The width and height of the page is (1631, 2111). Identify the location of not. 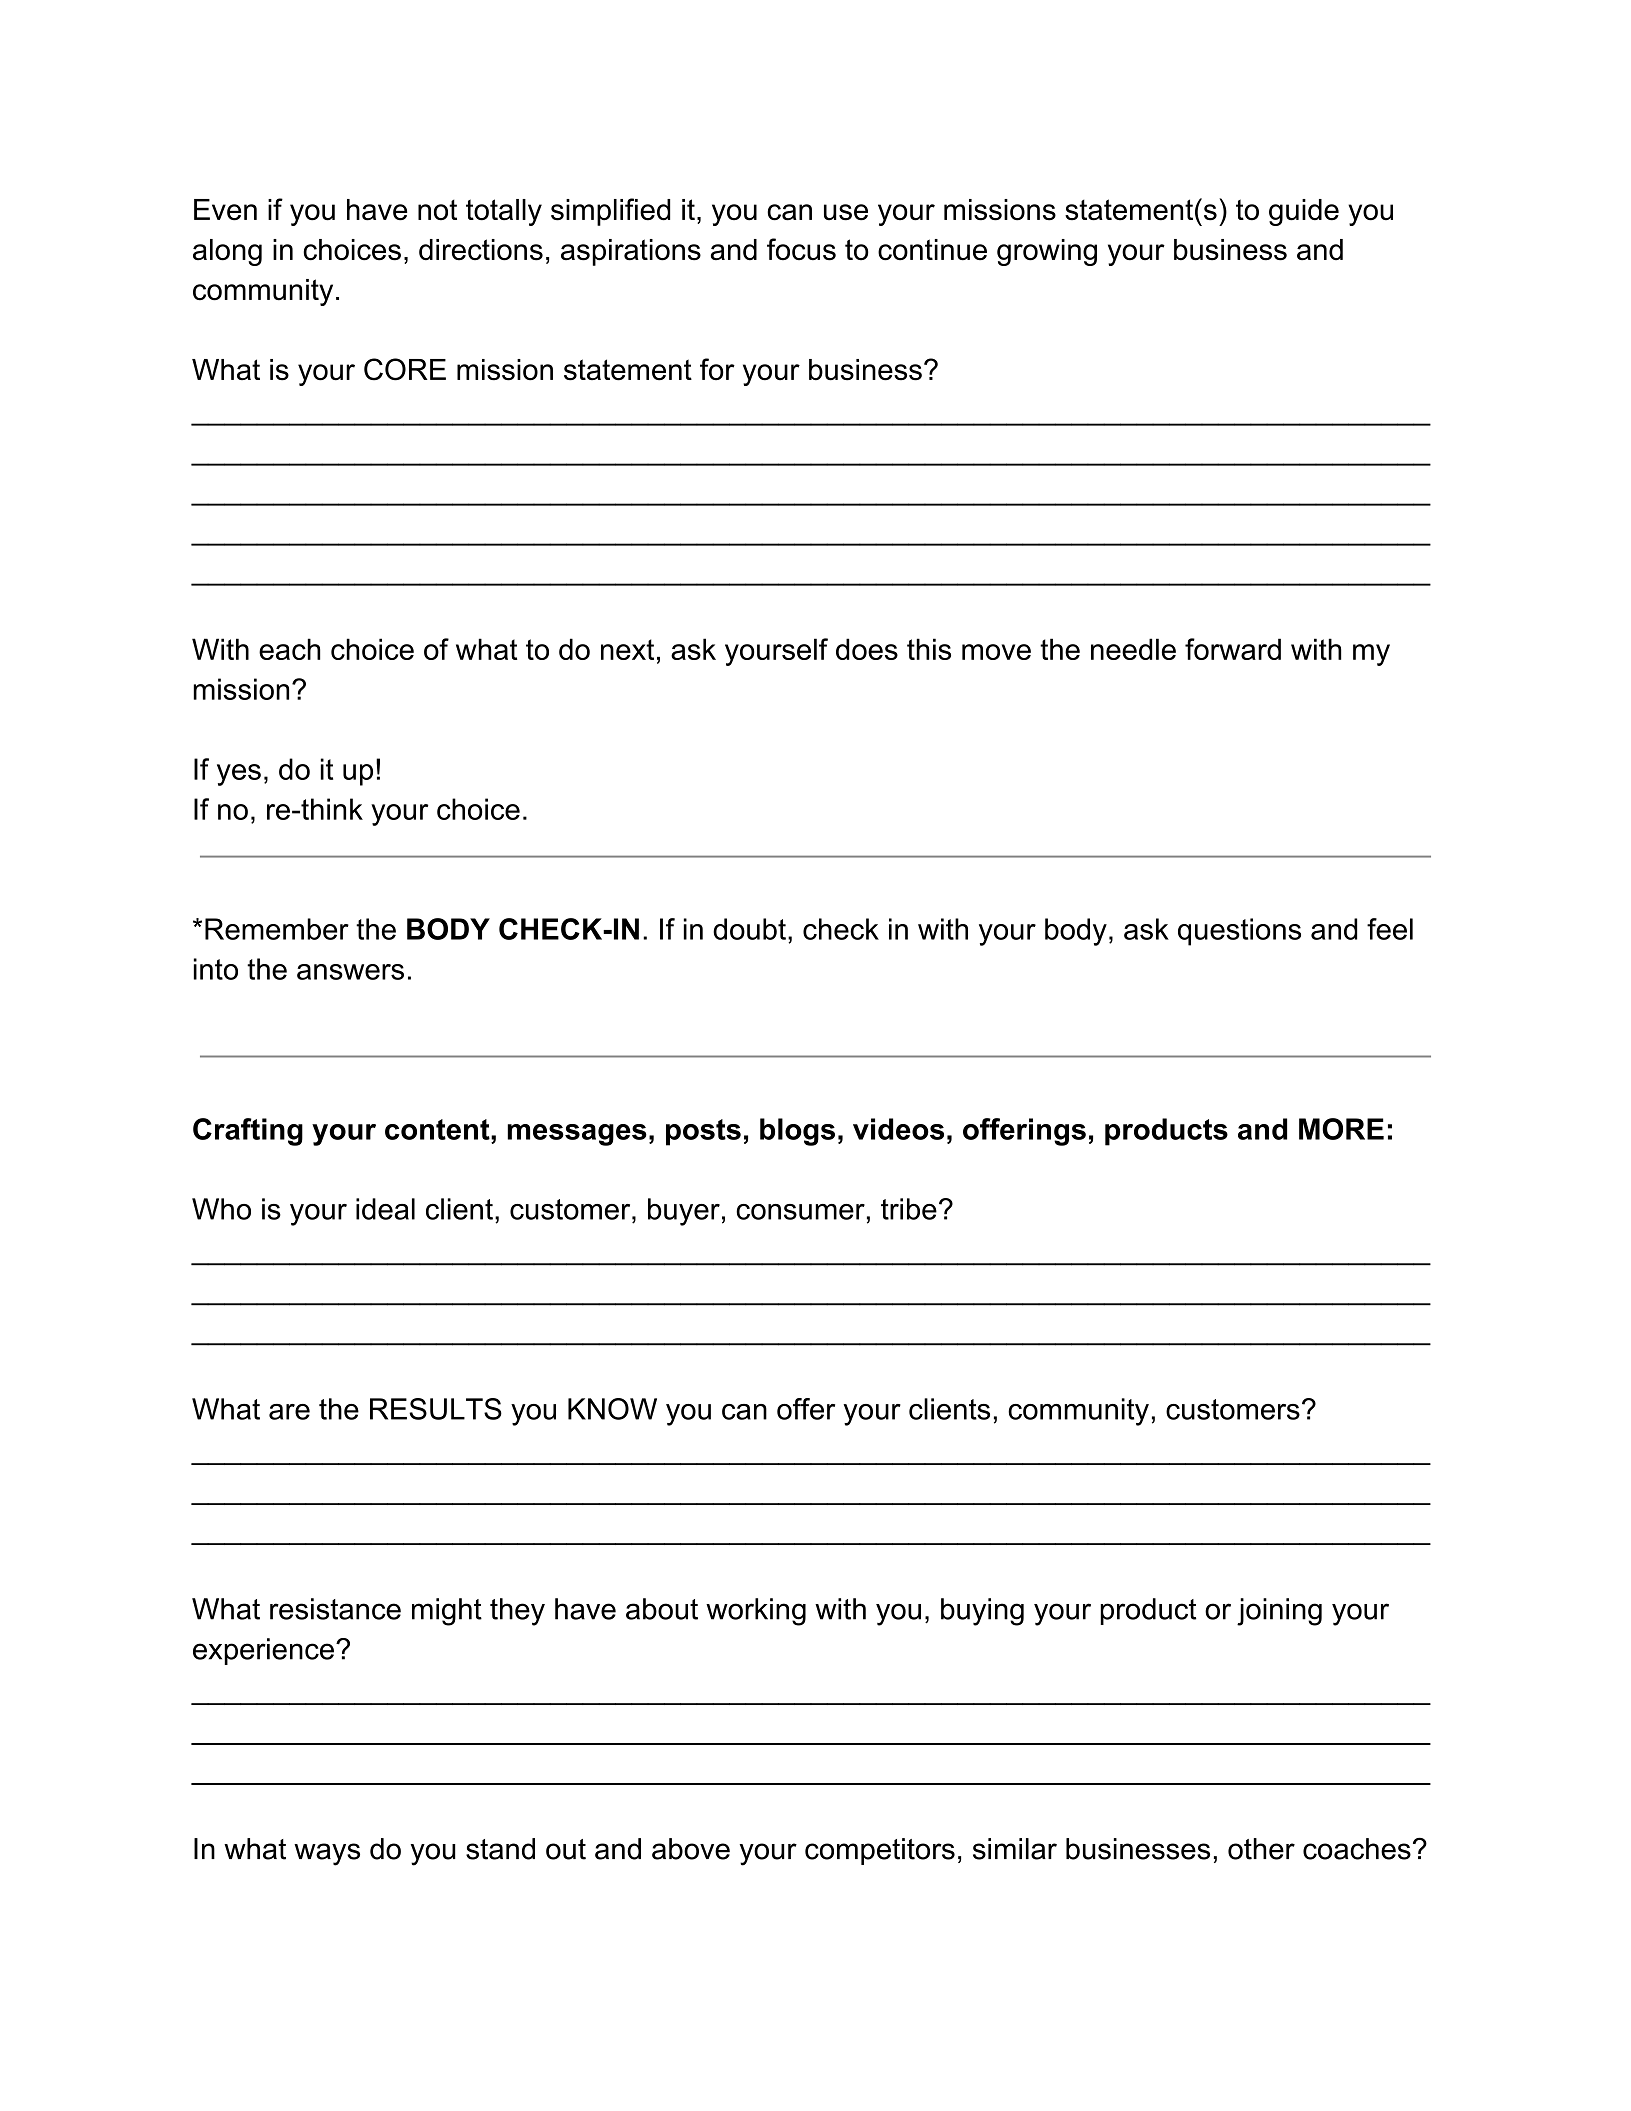
(437, 210).
